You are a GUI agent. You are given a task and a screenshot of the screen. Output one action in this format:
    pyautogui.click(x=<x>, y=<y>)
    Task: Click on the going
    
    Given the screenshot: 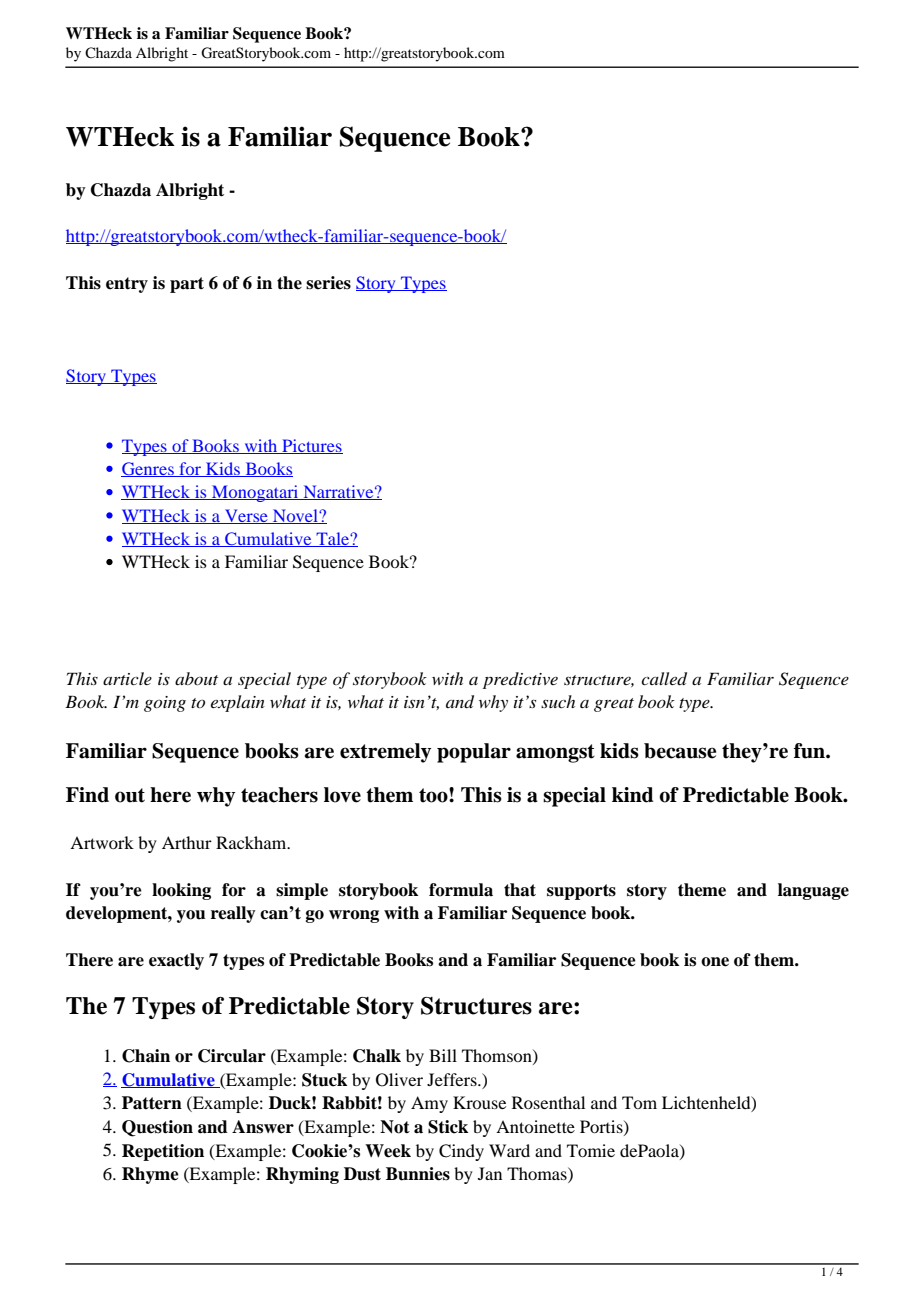 What is the action you would take?
    pyautogui.click(x=165, y=704)
